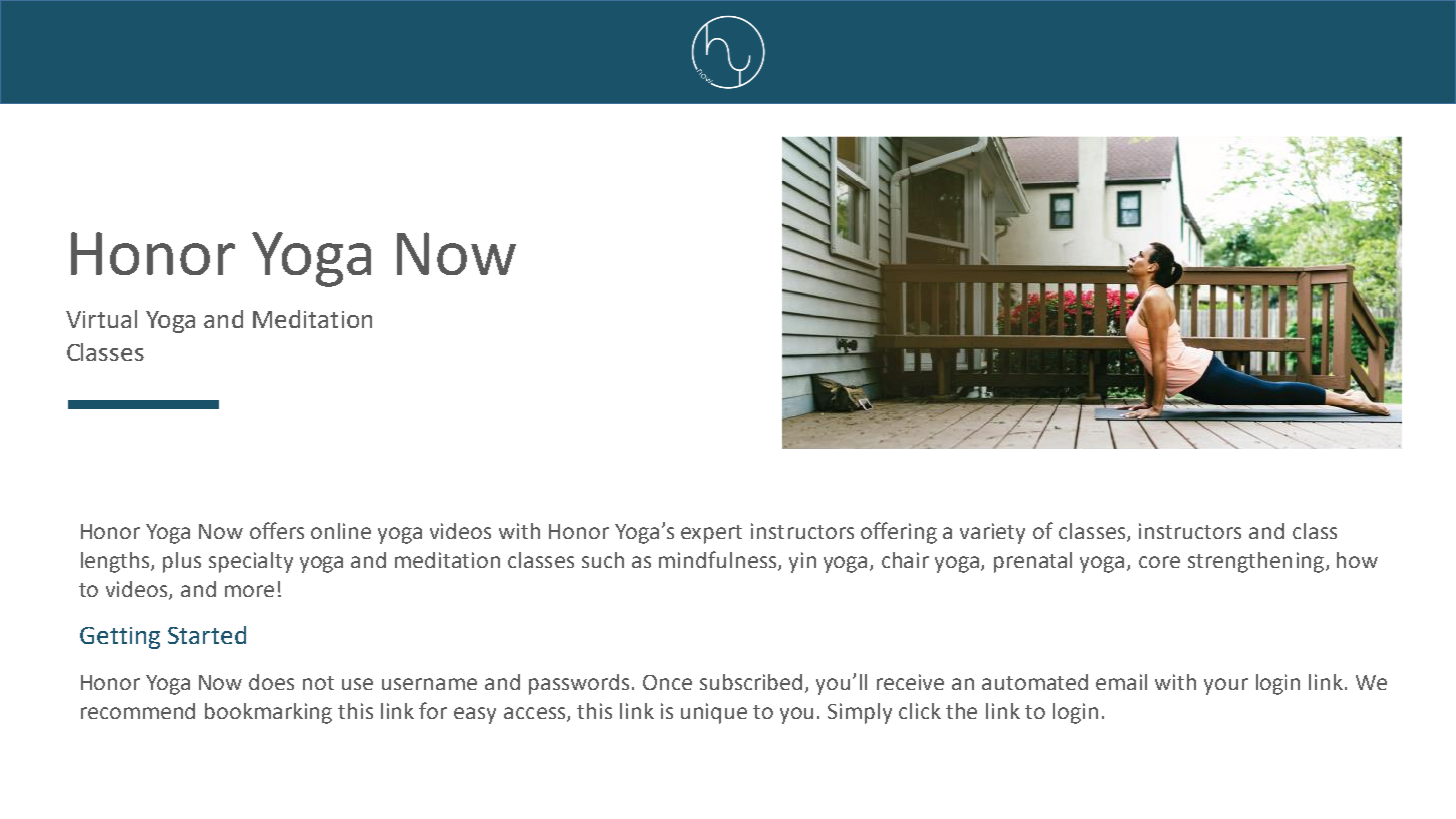 The width and height of the image is (1456, 819). What do you see at coordinates (714, 713) in the image?
I see `unique` at bounding box center [714, 713].
